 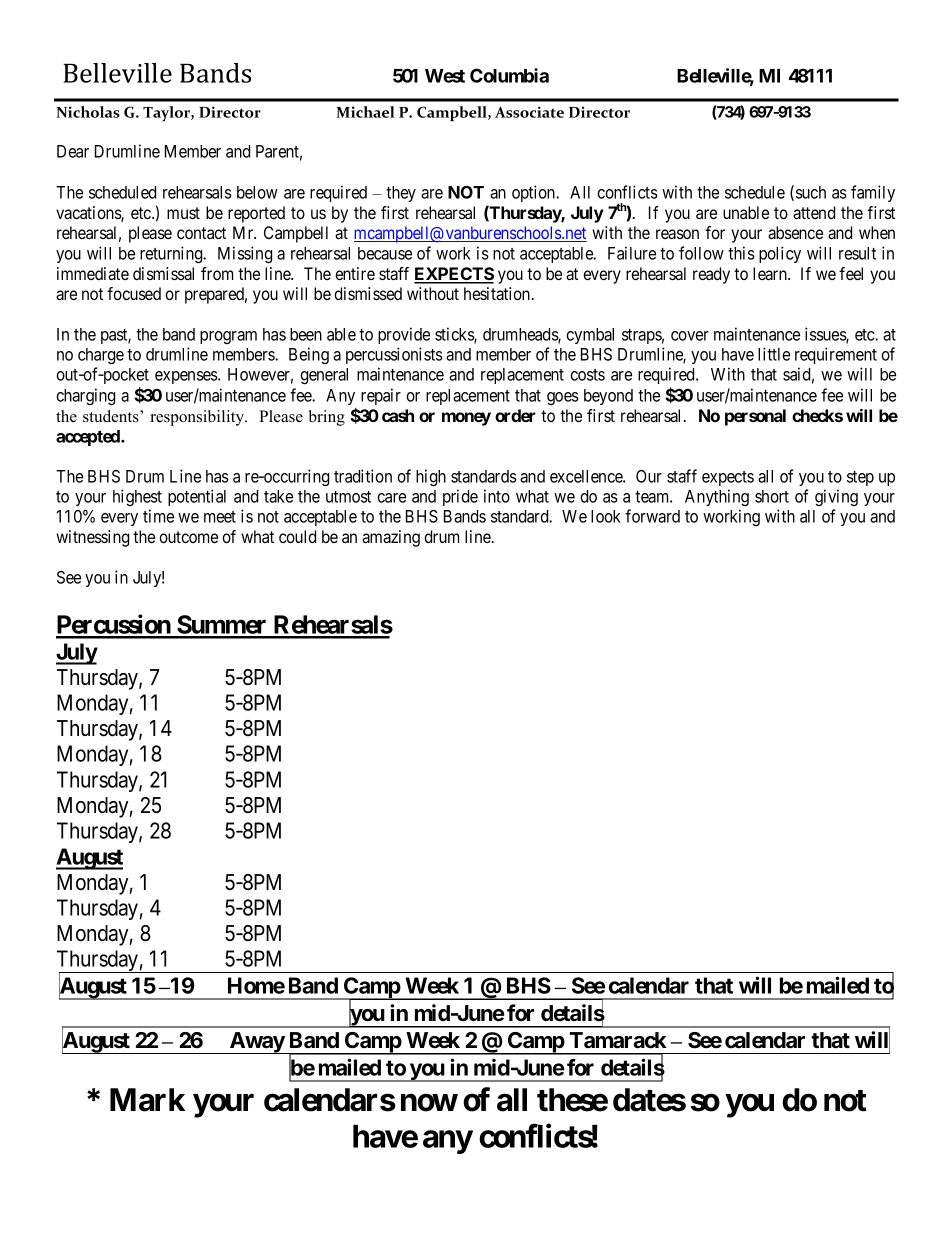 What do you see at coordinates (755, 417) in the image?
I see `personal` at bounding box center [755, 417].
